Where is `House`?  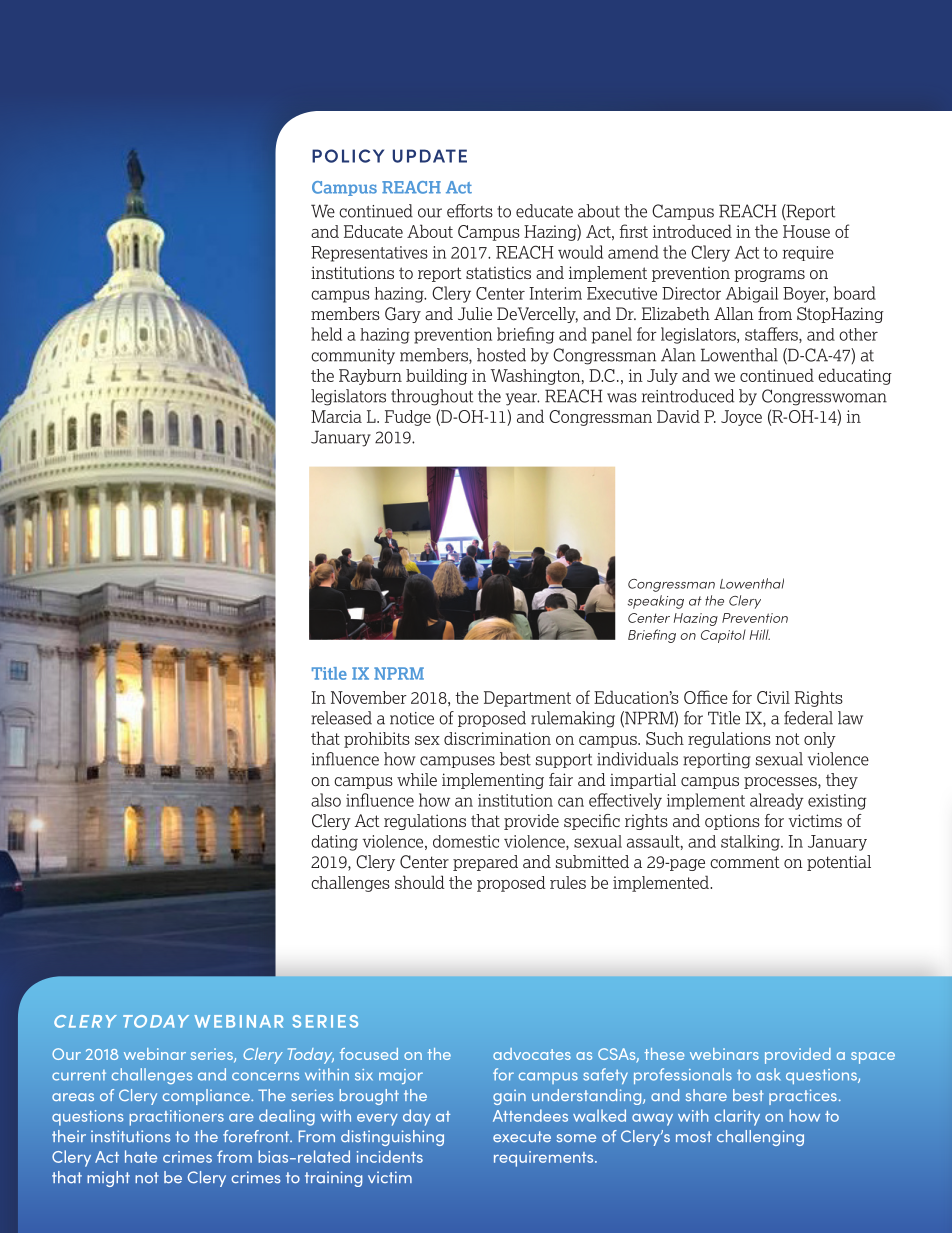
House is located at coordinates (806, 231).
